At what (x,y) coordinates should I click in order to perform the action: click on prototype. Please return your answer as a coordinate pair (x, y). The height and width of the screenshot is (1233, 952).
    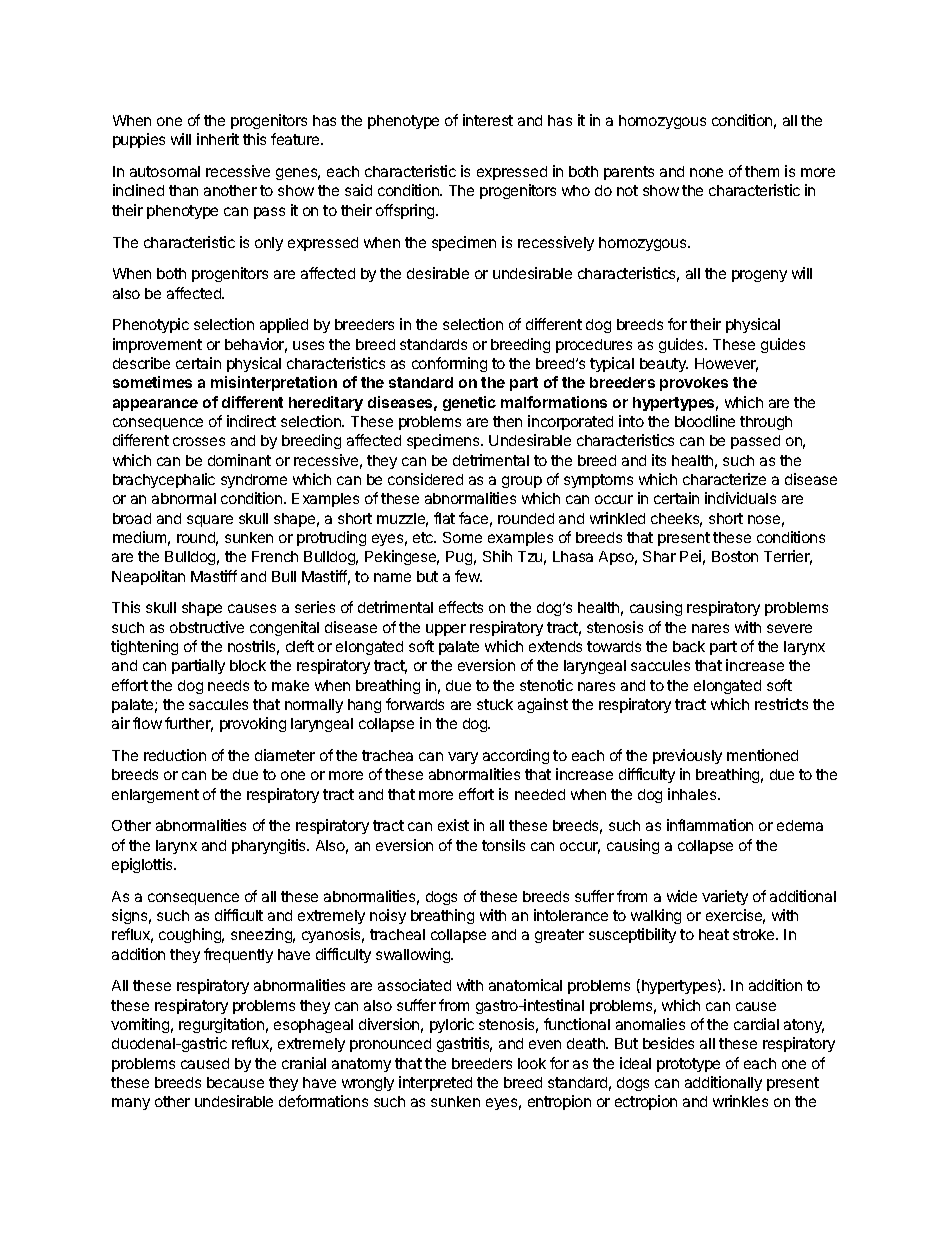
    Looking at the image, I should click on (688, 1065).
